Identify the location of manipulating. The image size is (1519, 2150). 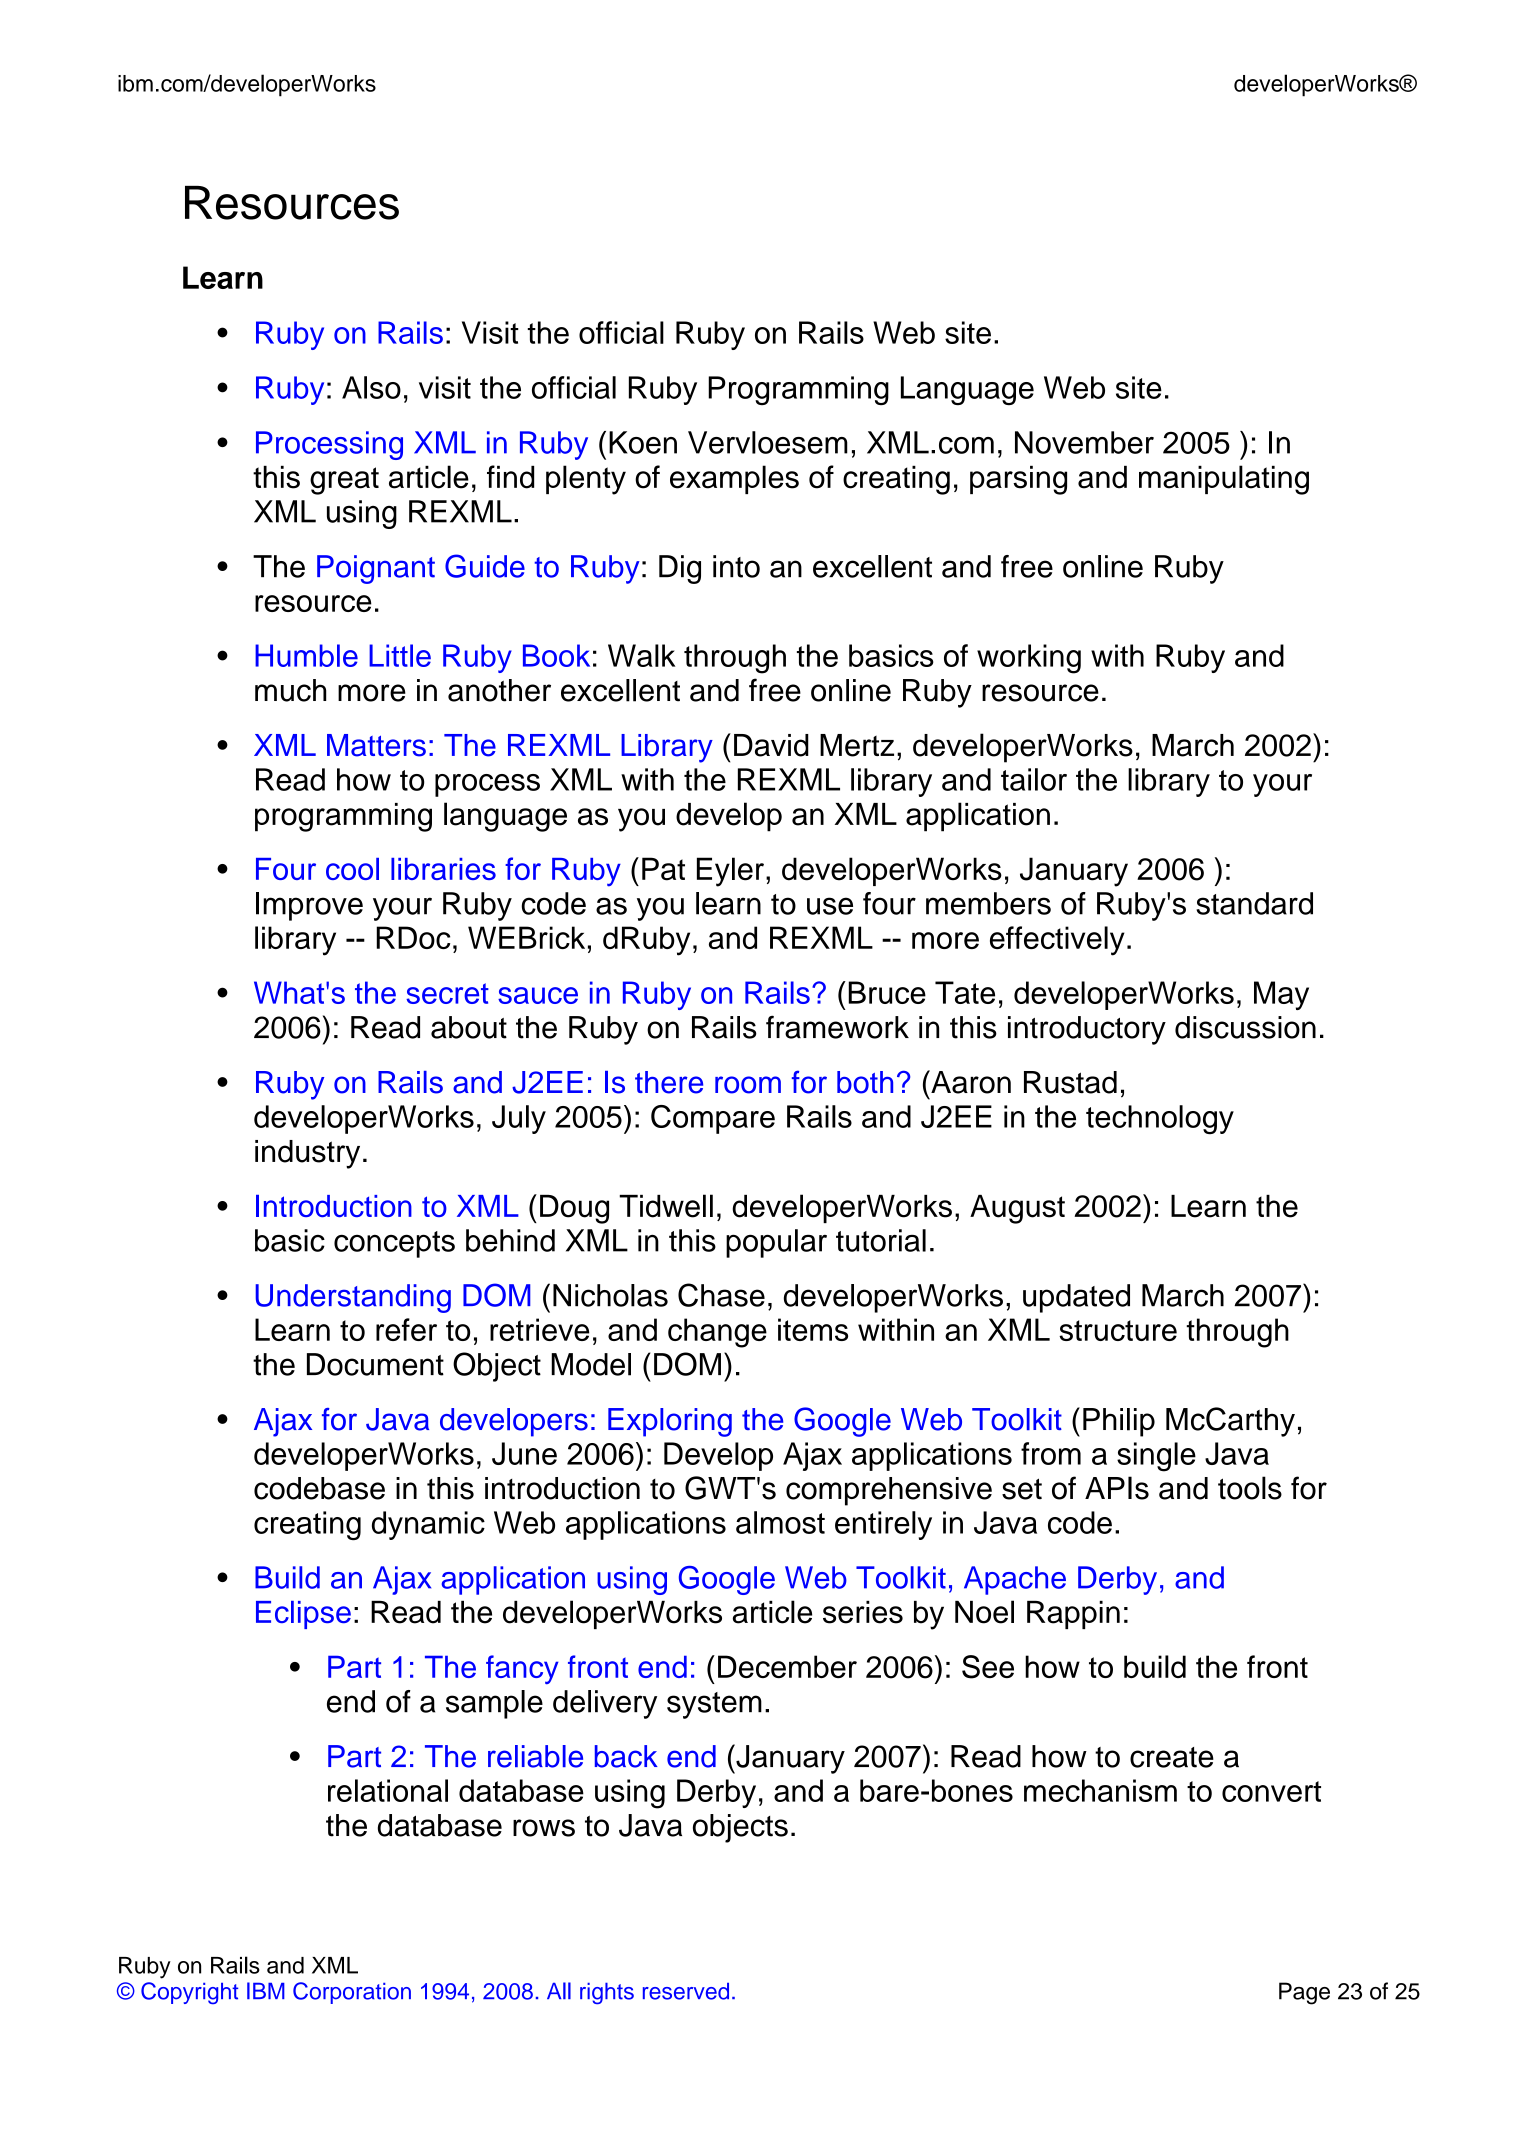
(1224, 480).
